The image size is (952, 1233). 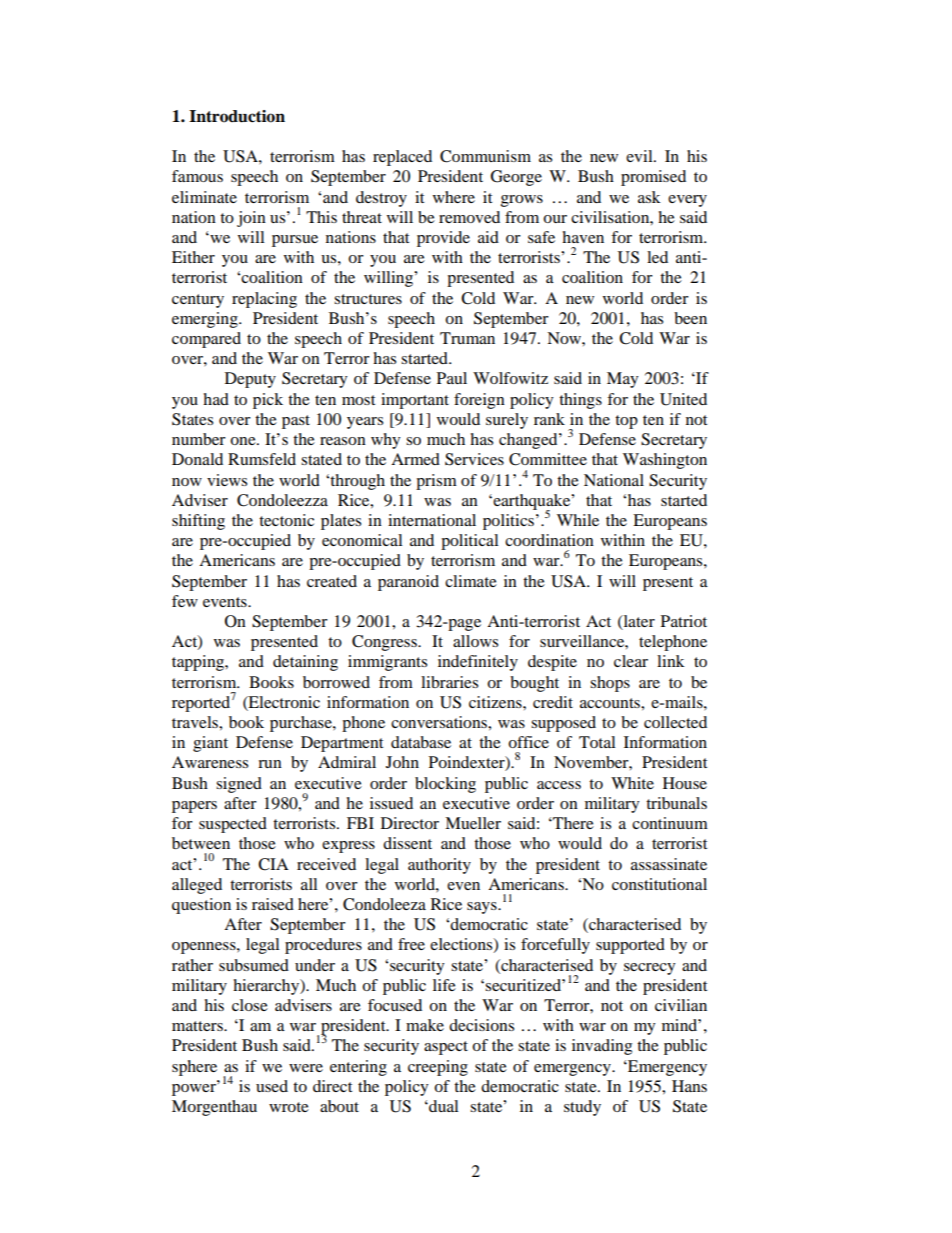 I want to click on paranoid, so click(x=408, y=583).
